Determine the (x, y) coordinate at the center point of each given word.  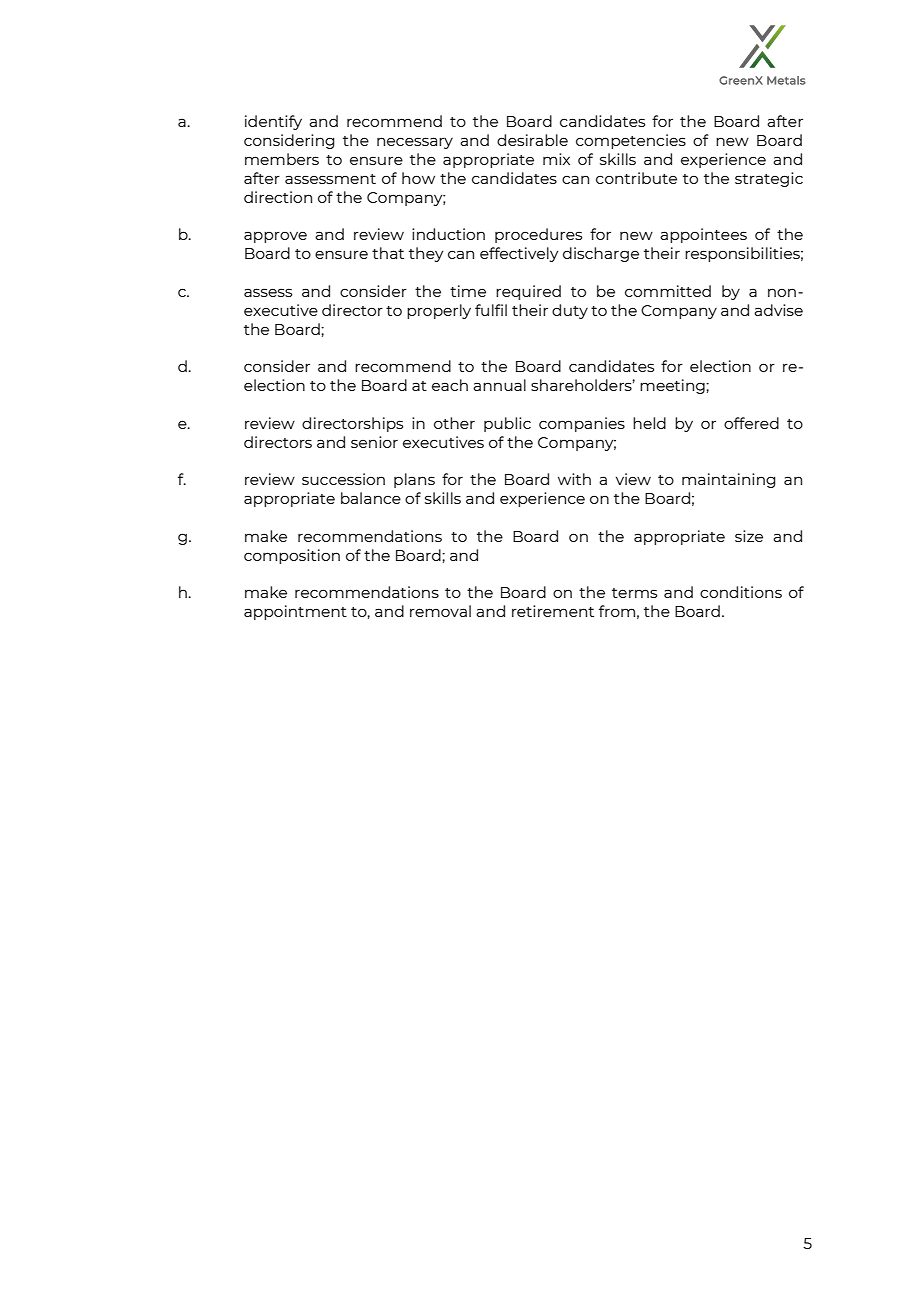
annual (499, 385)
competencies (631, 141)
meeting (673, 386)
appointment (295, 612)
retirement (553, 611)
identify (273, 122)
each (450, 385)
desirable (532, 140)
